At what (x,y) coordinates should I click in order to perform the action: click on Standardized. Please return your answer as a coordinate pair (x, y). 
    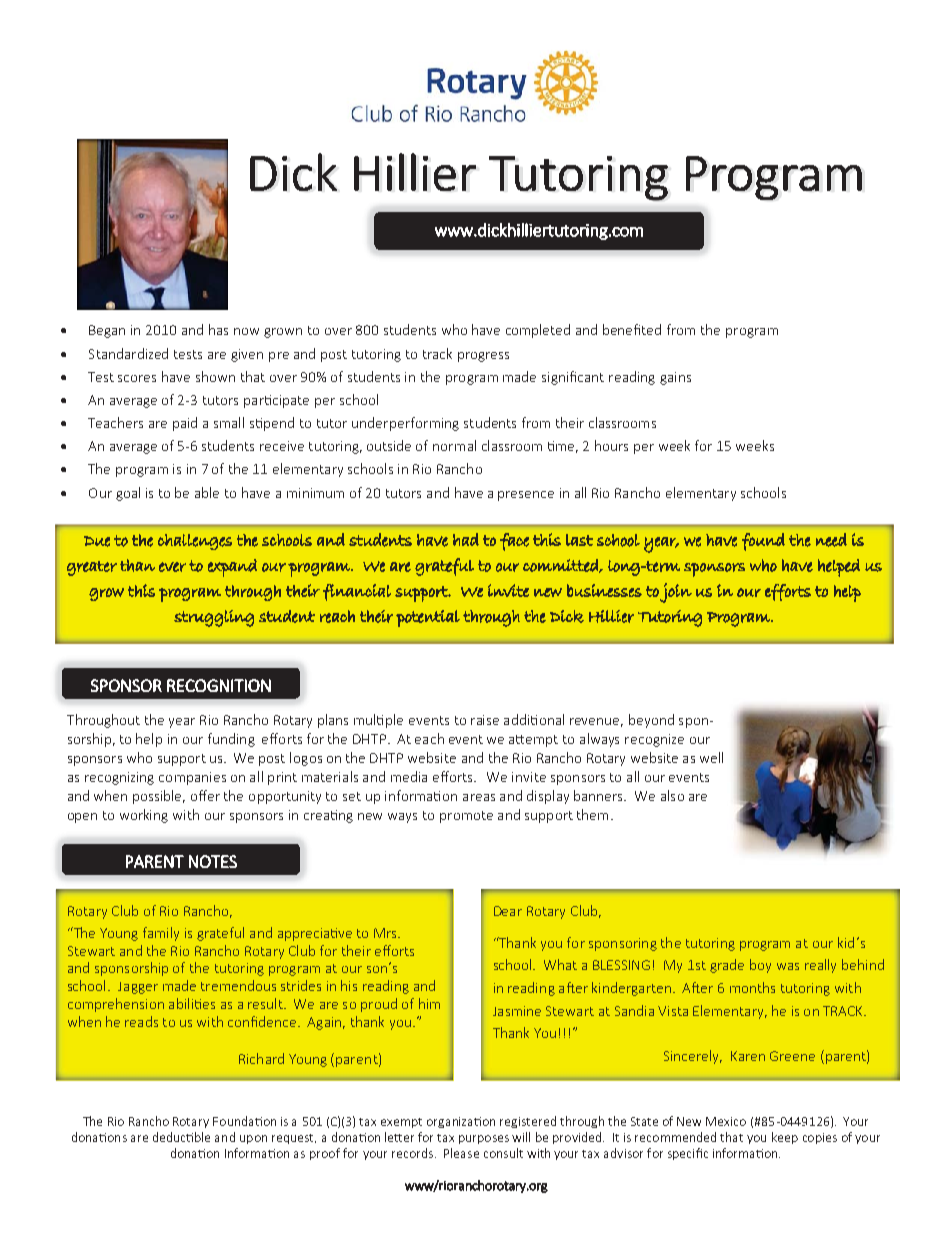
    Looking at the image, I should click on (128, 353).
